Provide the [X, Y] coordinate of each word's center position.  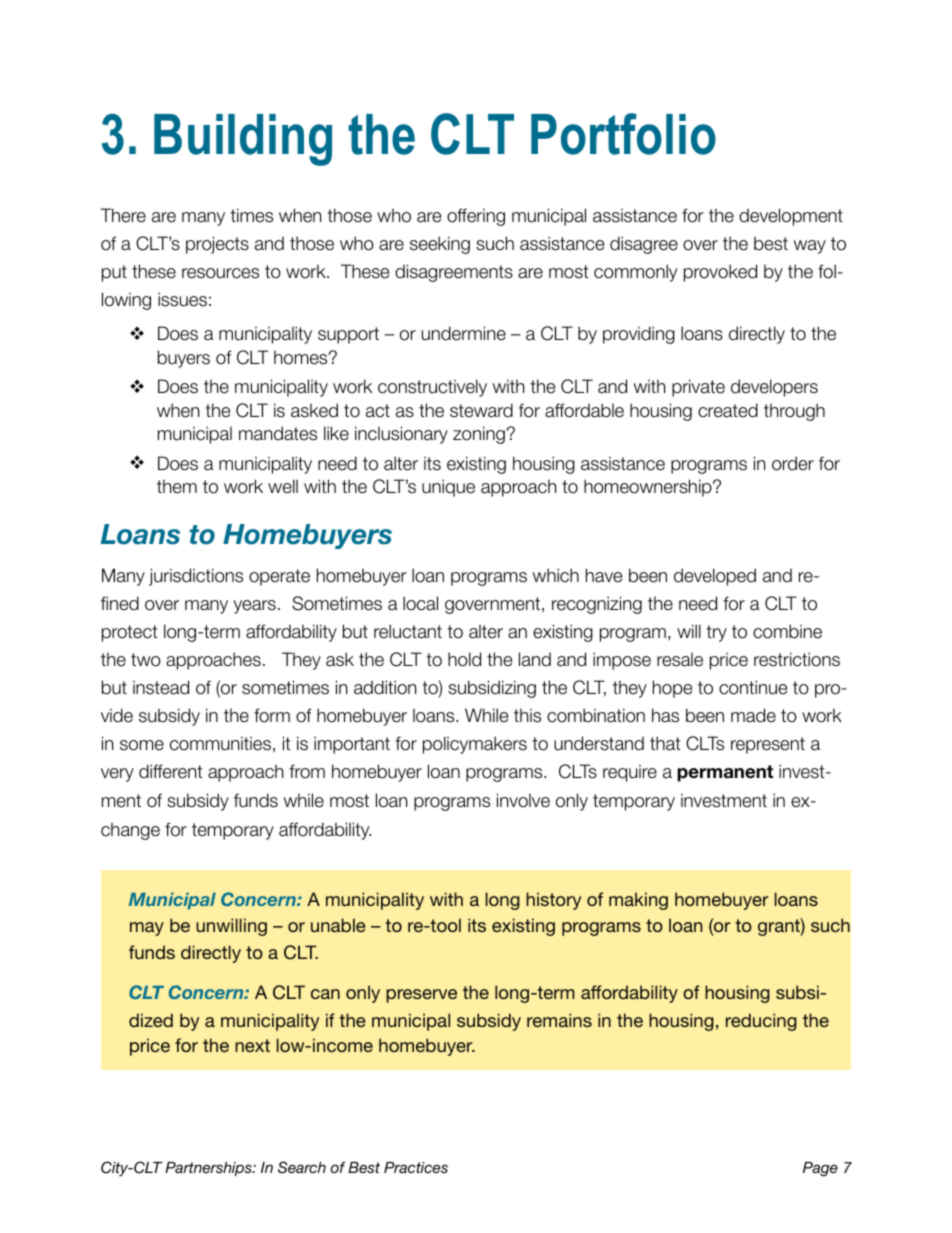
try [716, 633]
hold [464, 659]
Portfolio [623, 134]
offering [476, 217]
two [146, 660]
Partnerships [209, 1169]
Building [243, 140]
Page [820, 1169]
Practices [416, 1167]
